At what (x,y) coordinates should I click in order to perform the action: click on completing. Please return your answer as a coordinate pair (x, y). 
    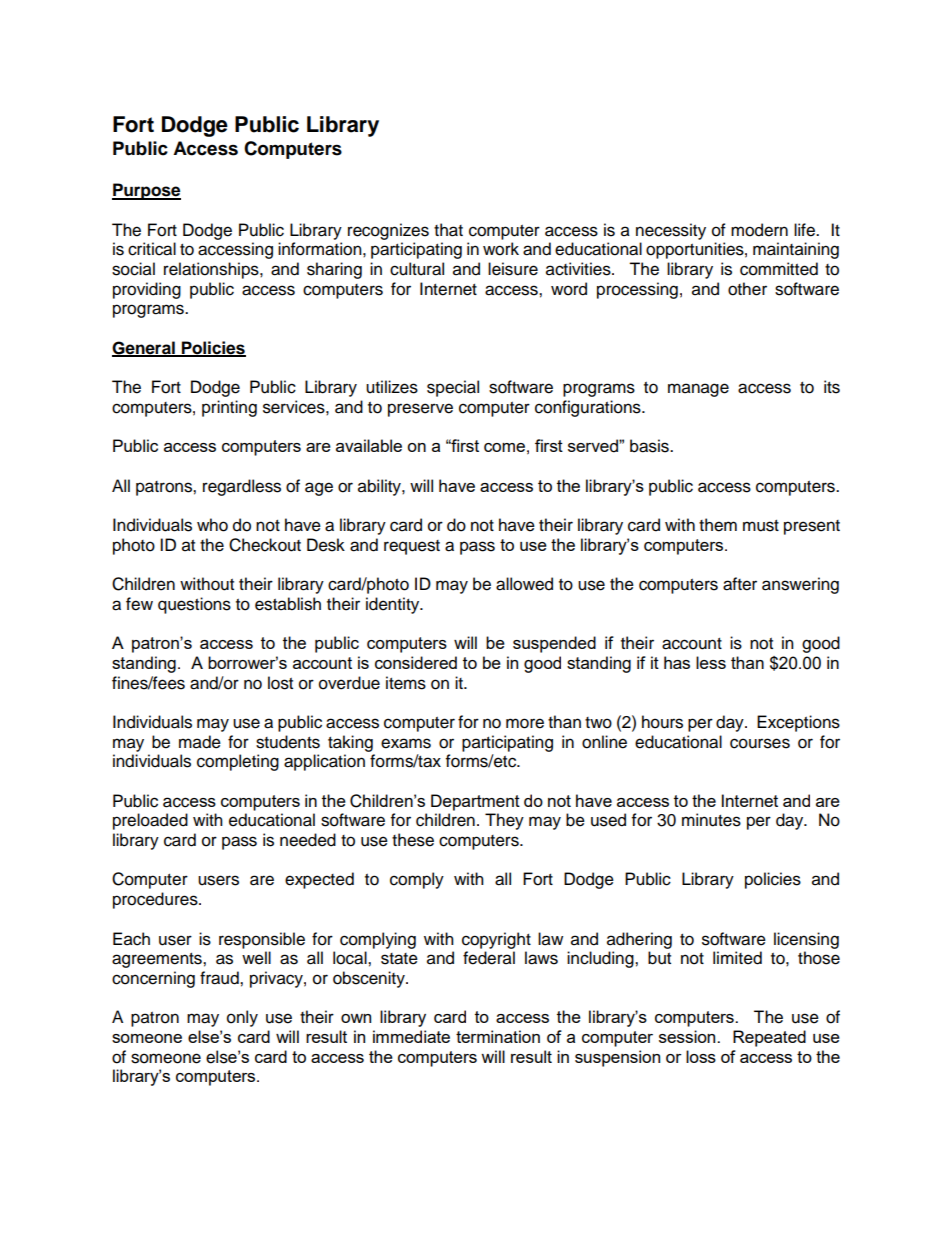
    Looking at the image, I should click on (238, 762).
